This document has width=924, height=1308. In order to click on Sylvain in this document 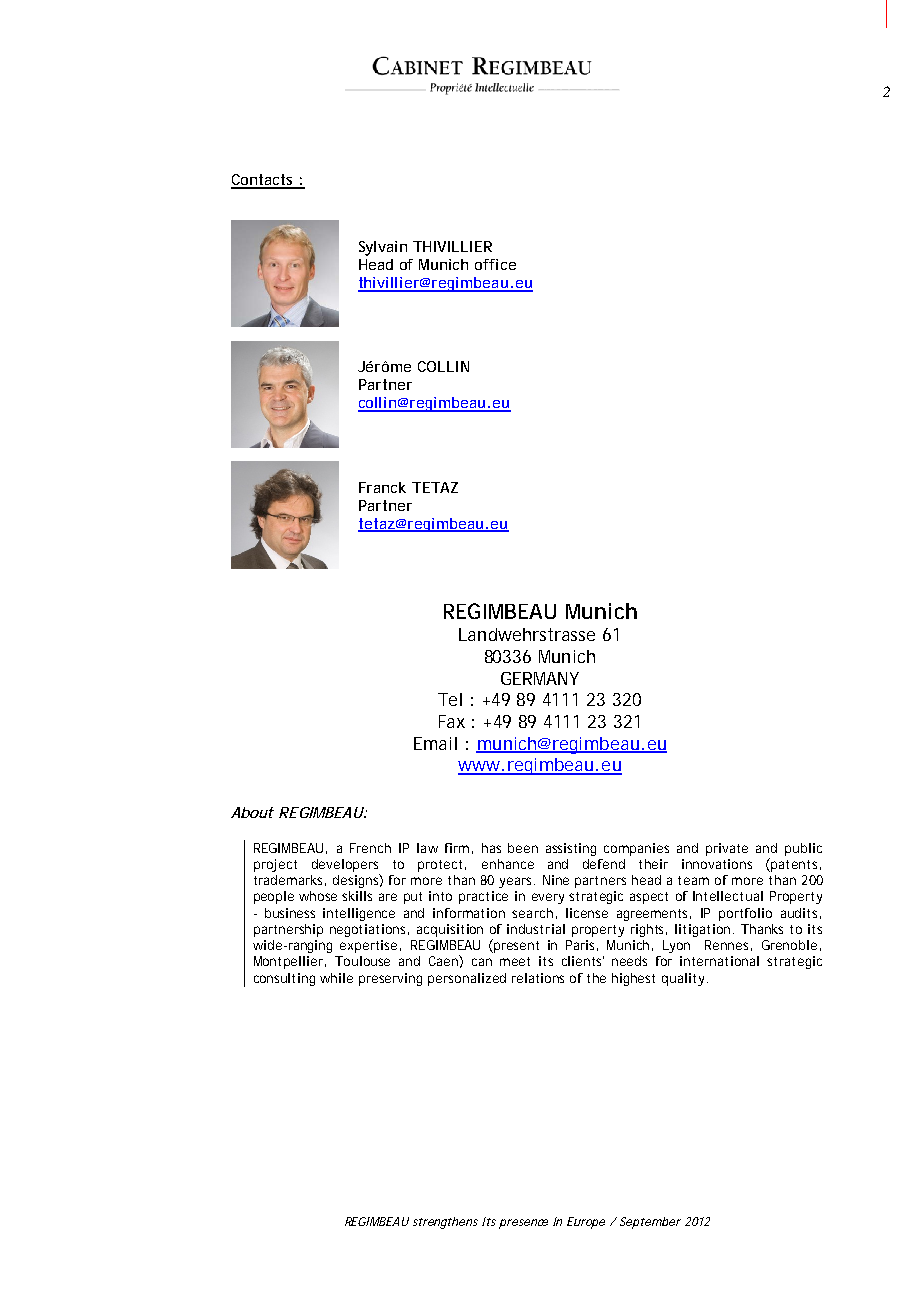, I will do `click(383, 248)`.
